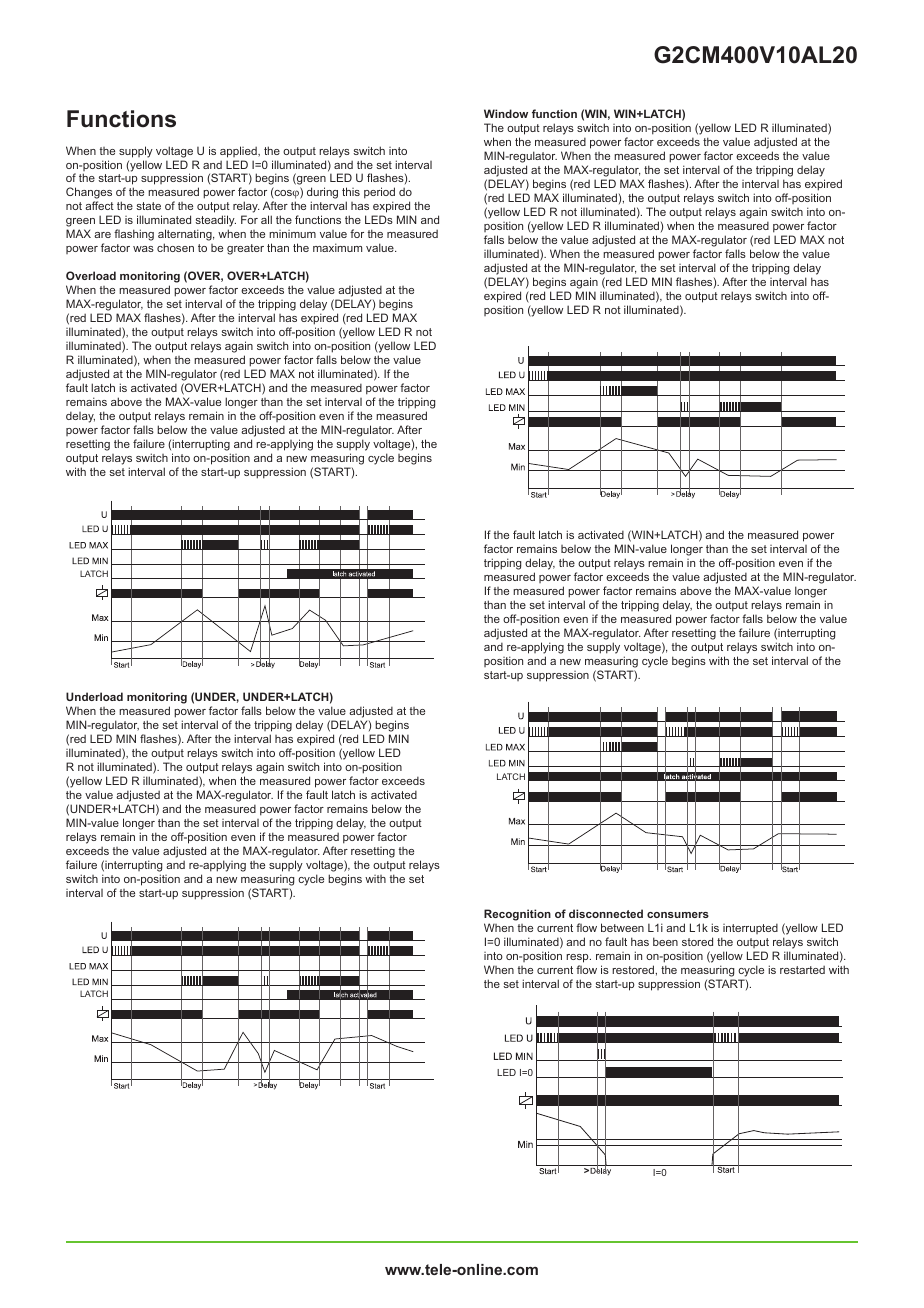 The width and height of the image is (924, 1308). I want to click on maximum, so click(337, 247).
